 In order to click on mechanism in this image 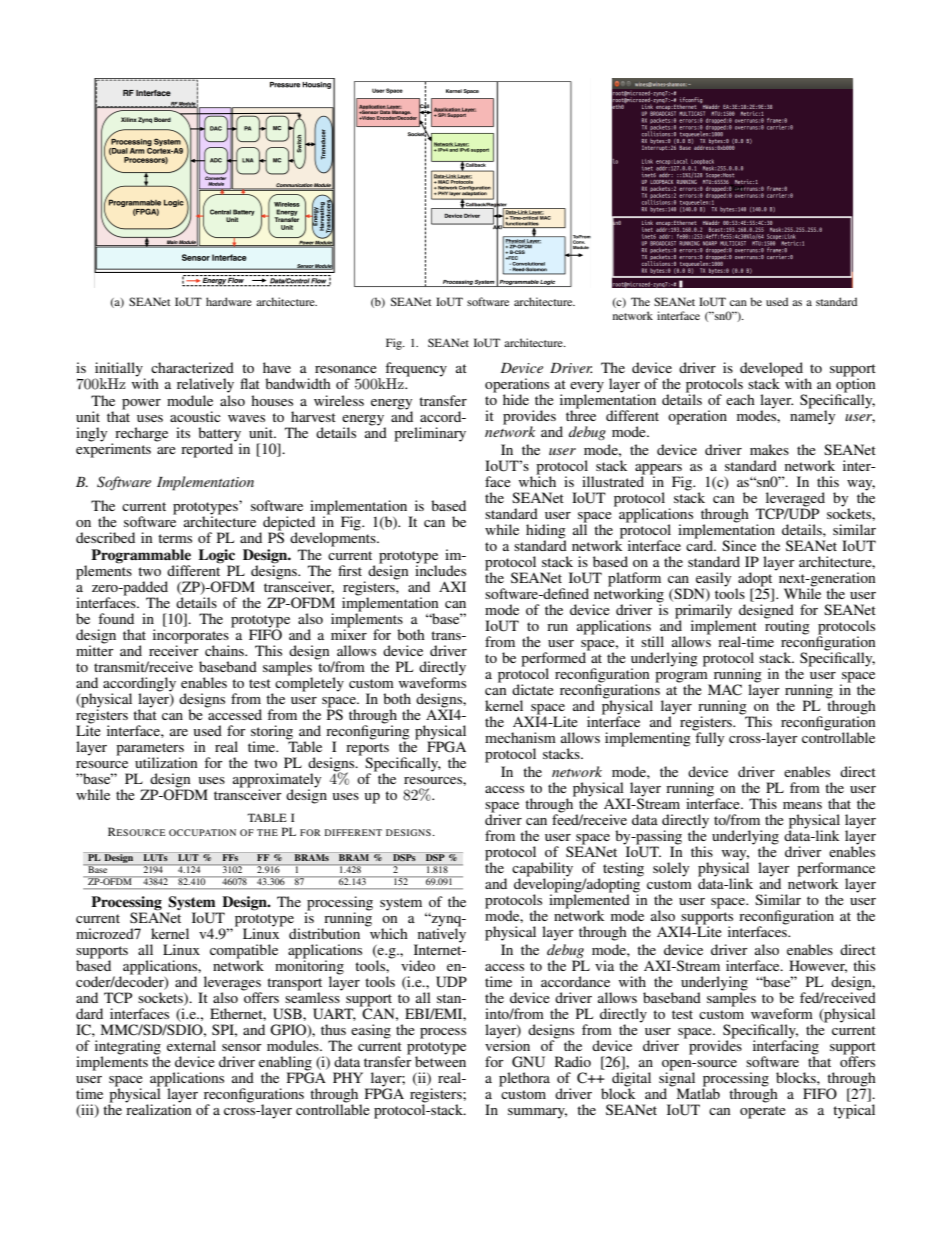, I will do `click(520, 737)`.
